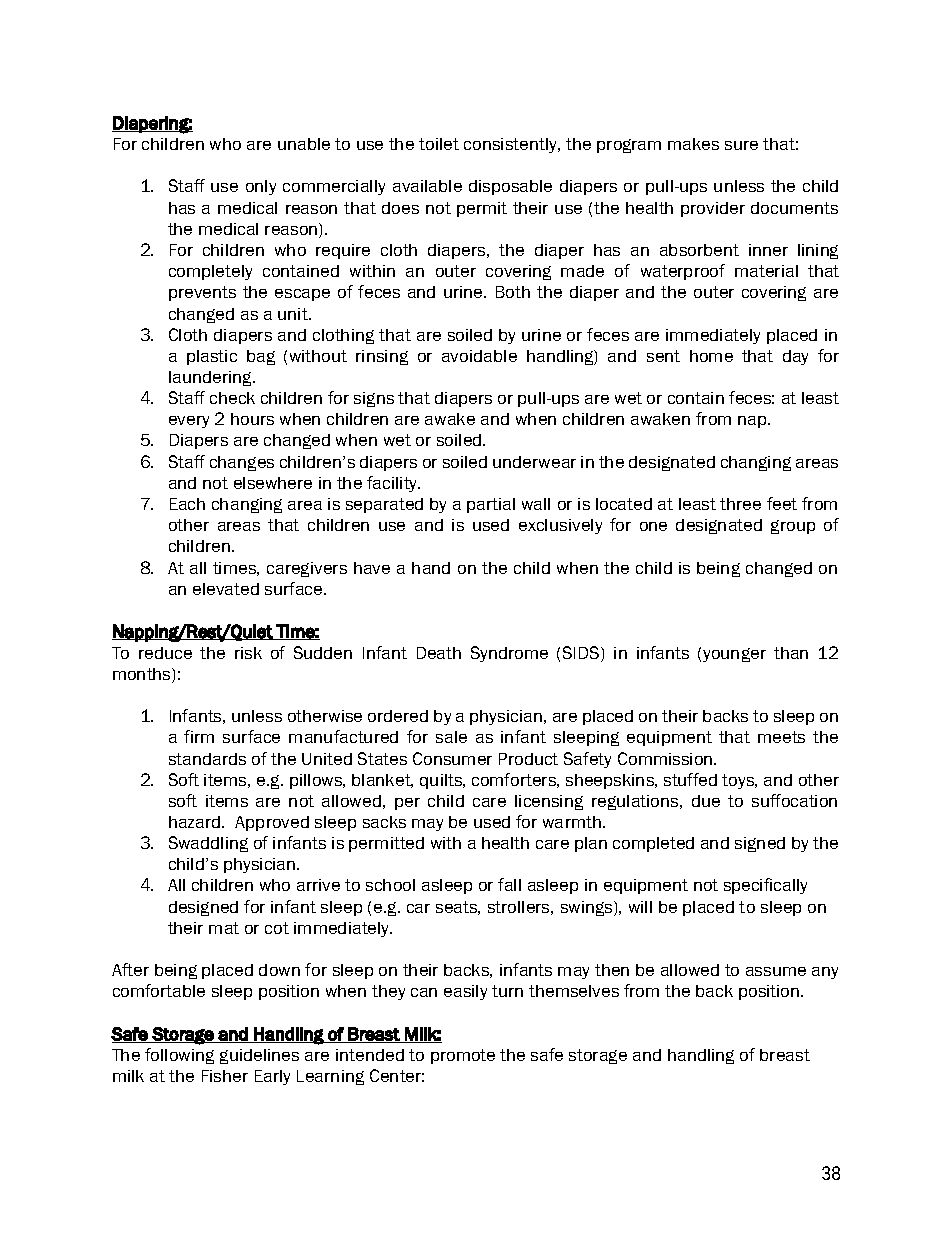  Describe the element at coordinates (479, 356) in the screenshot. I see `avoidable` at that location.
